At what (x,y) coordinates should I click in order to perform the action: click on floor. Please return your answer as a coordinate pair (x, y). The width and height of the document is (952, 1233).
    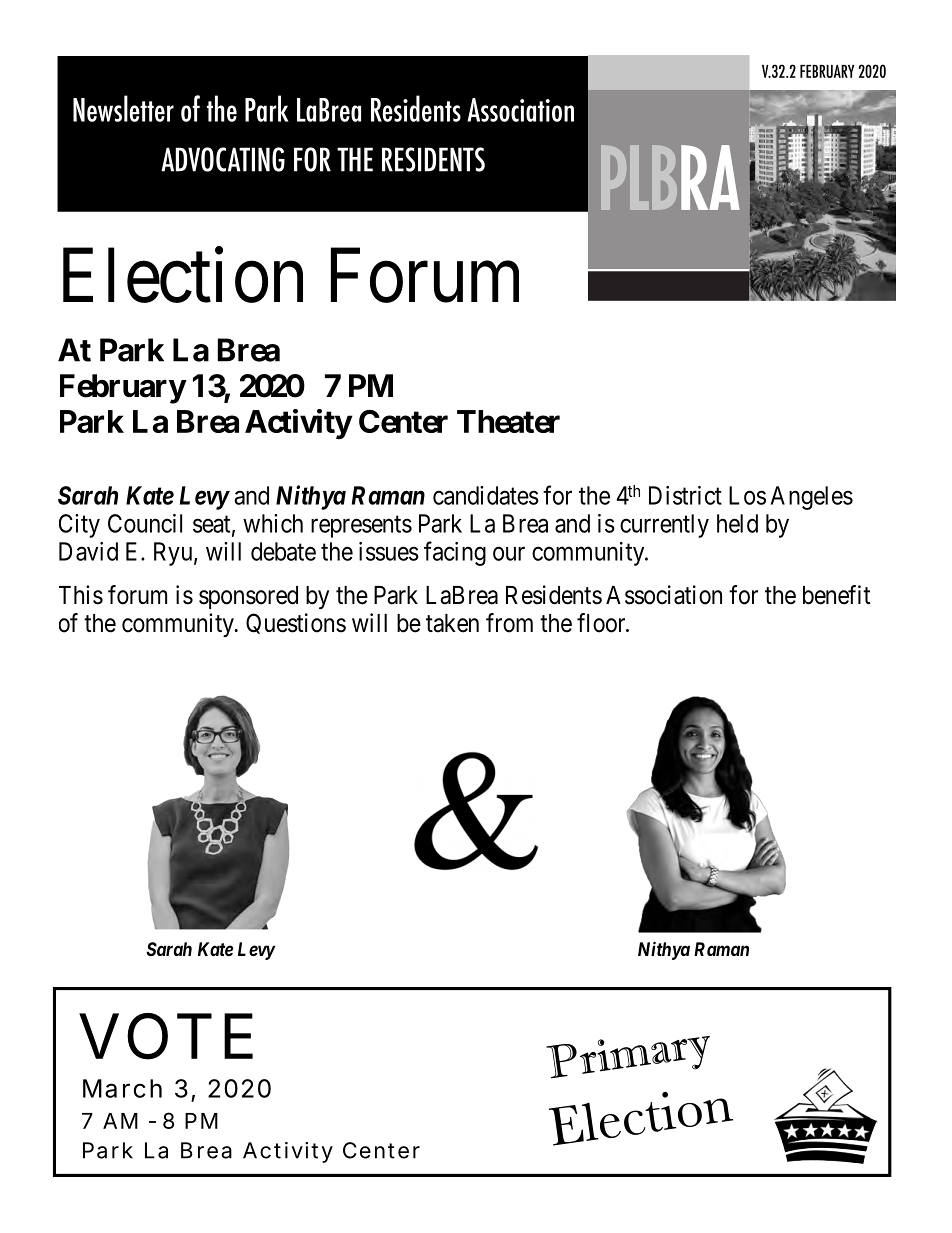
    Looking at the image, I should click on (602, 623).
